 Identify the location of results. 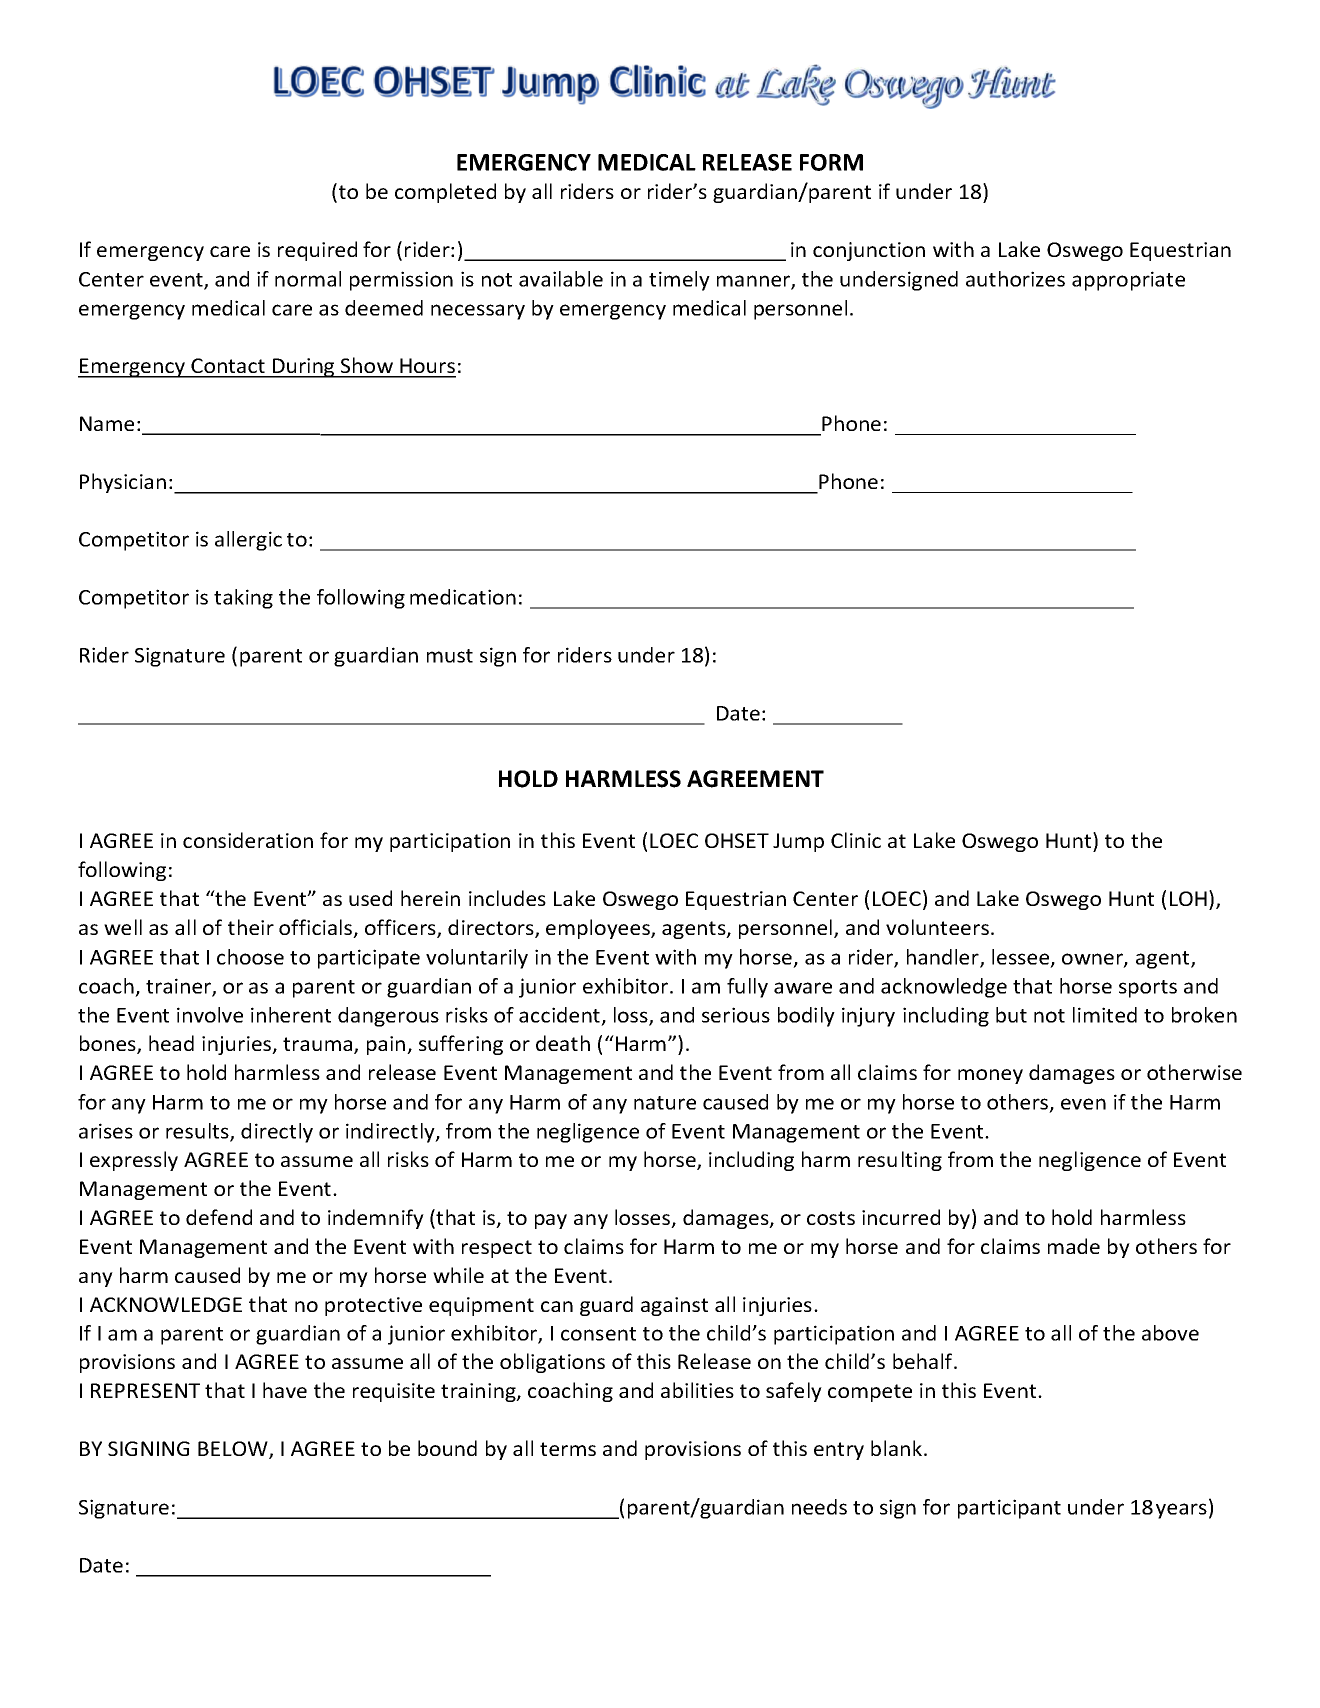
(198, 1132).
